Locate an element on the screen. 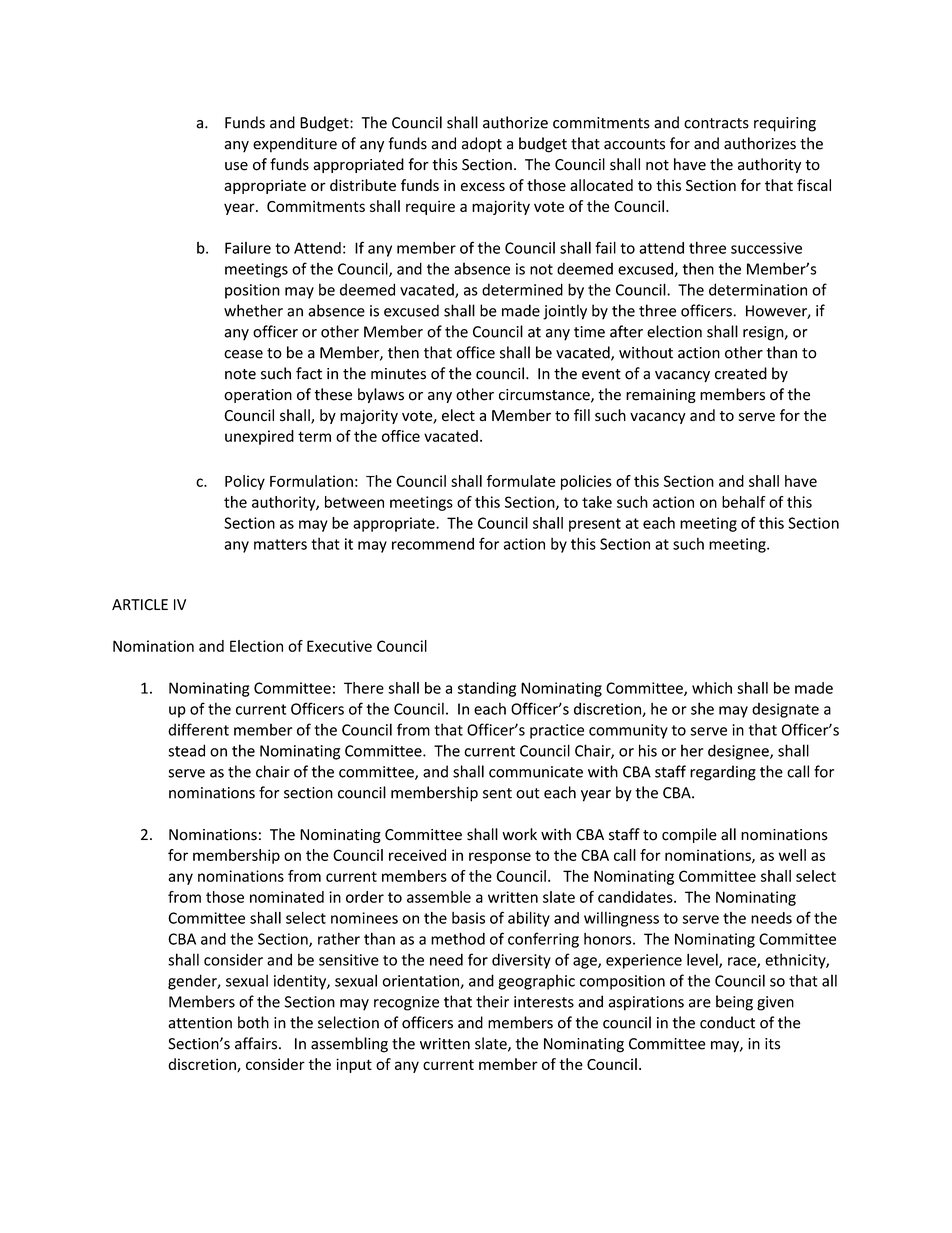  their is located at coordinates (492, 1001).
